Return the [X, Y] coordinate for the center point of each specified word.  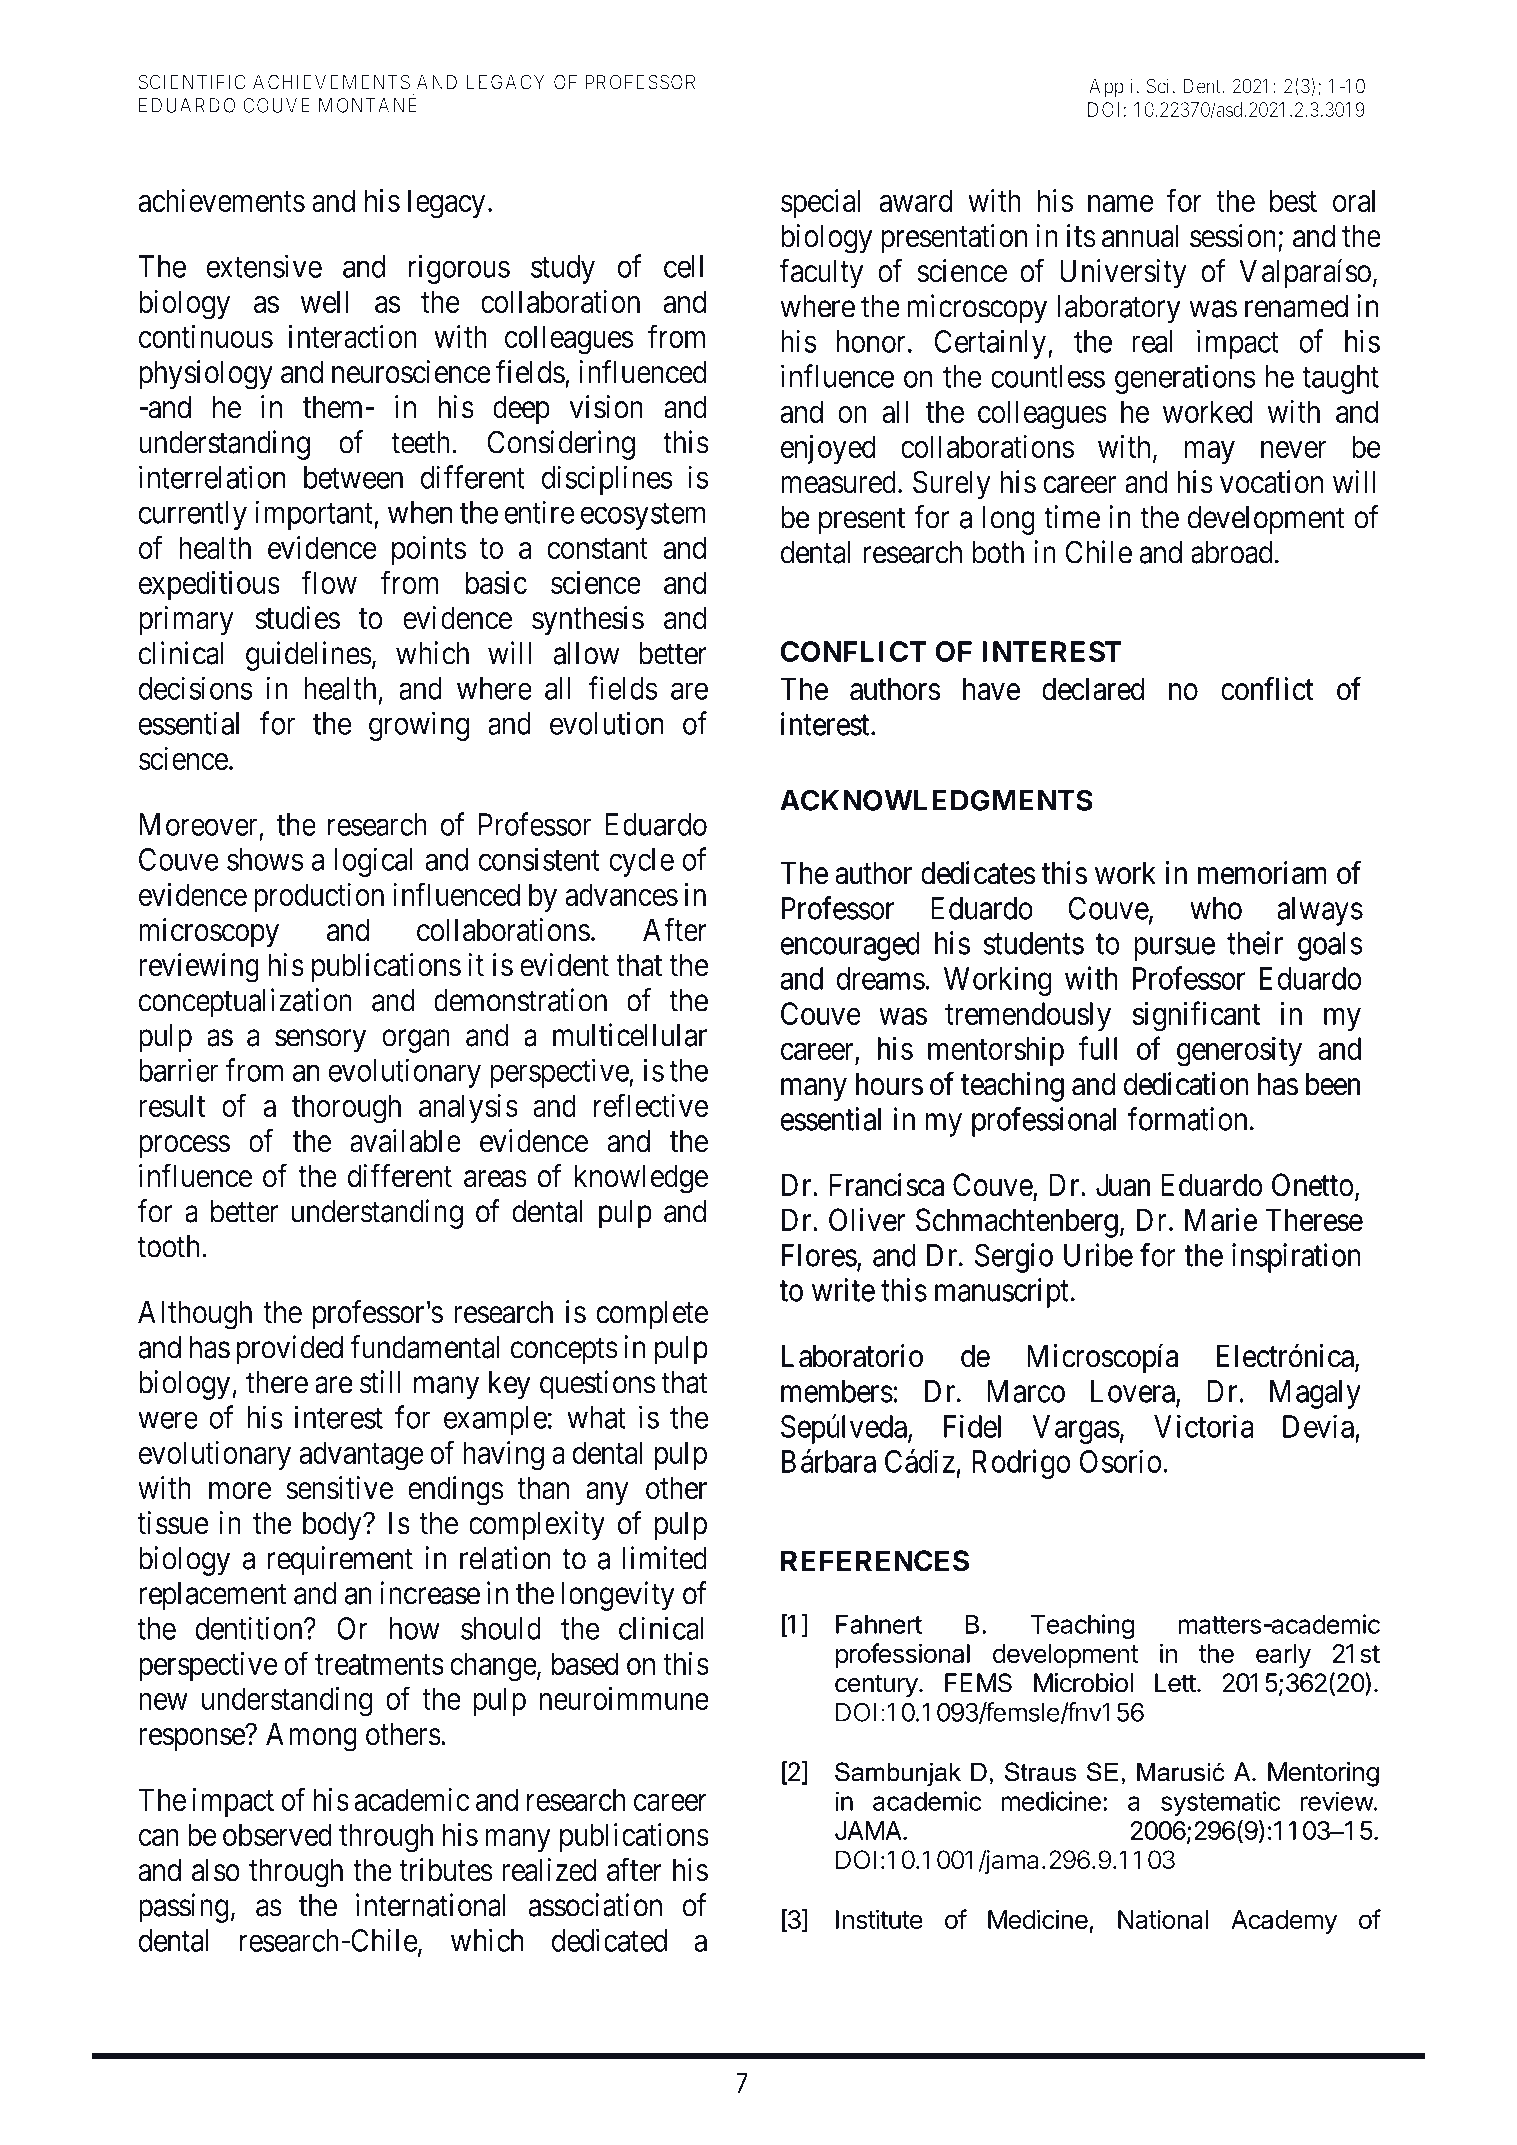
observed [277, 1834]
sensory [320, 1041]
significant [1196, 1016]
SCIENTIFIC [192, 82]
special [821, 203]
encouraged [850, 946]
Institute [879, 1919]
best [1293, 200]
